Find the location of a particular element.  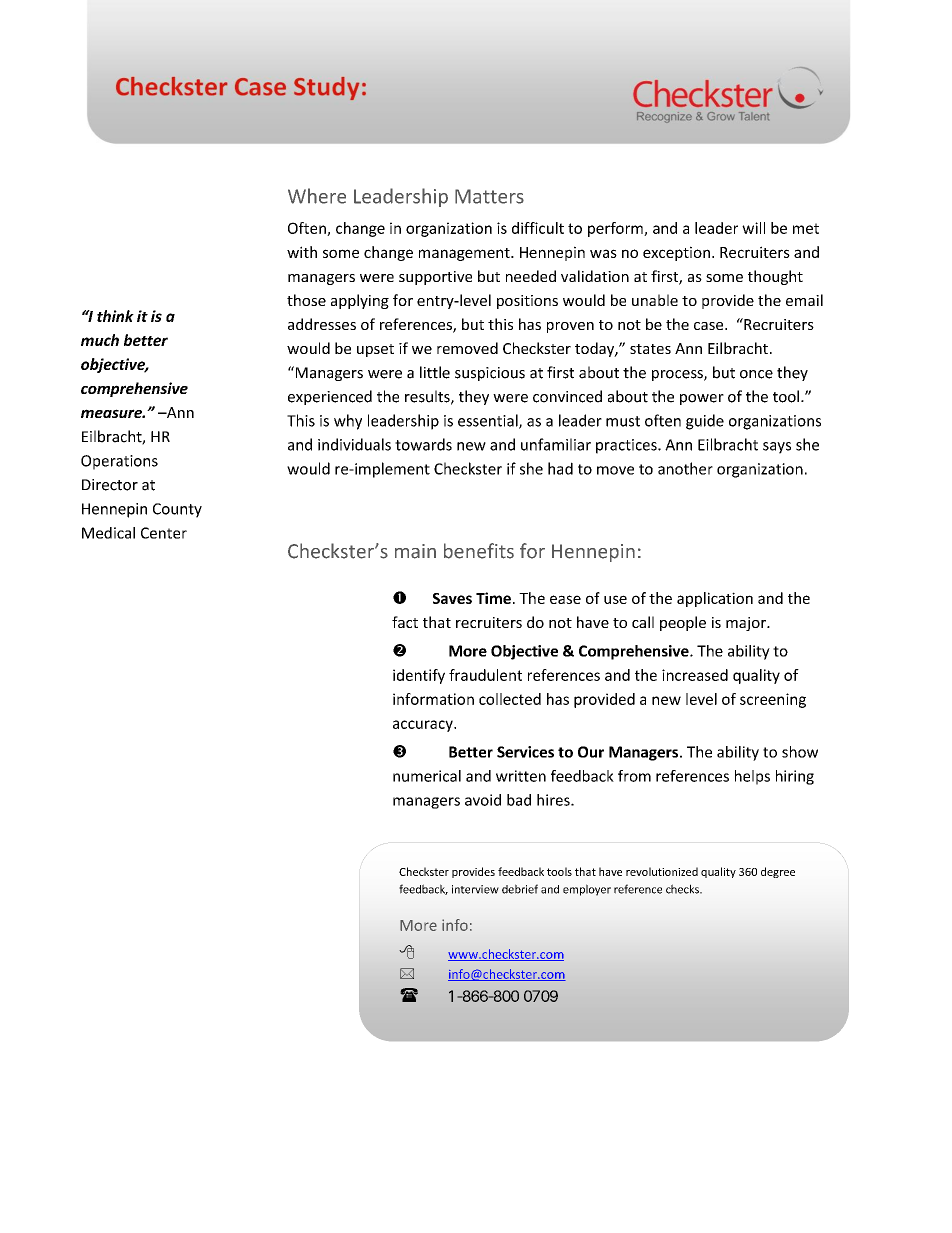

Matters is located at coordinates (489, 196).
